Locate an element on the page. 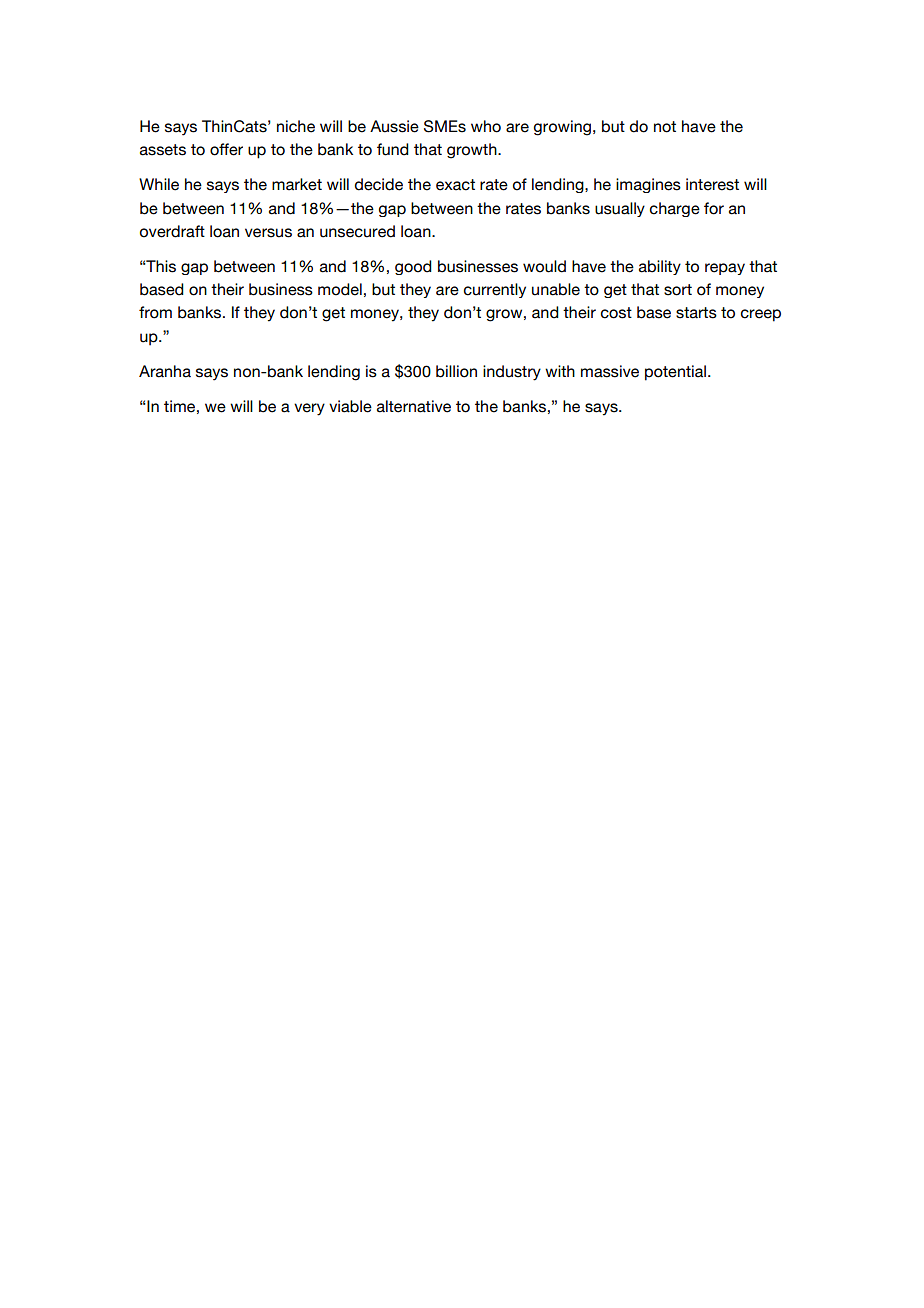 Image resolution: width=924 pixels, height=1308 pixels. ability is located at coordinates (660, 267).
